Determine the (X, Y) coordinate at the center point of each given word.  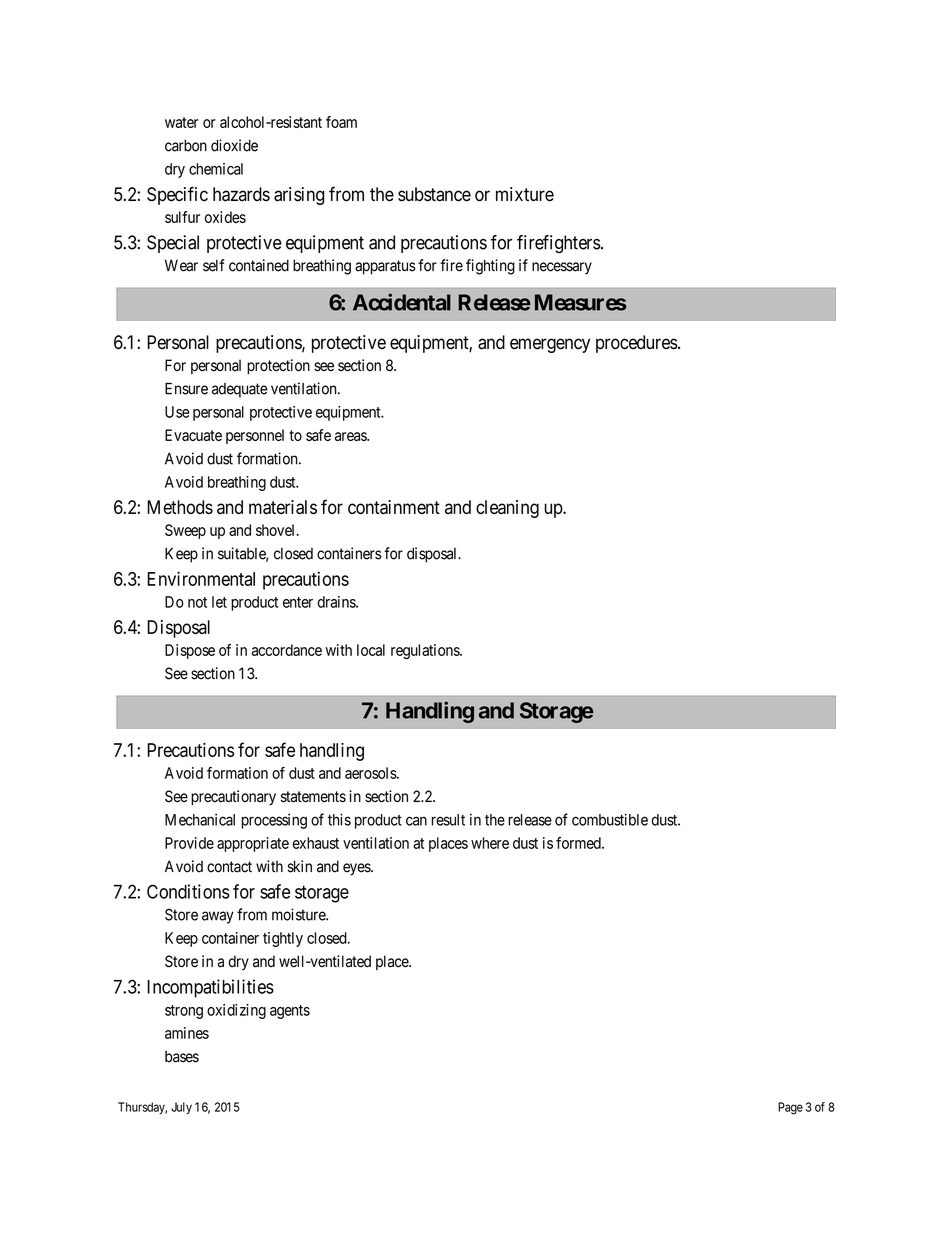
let (219, 602)
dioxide (234, 145)
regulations (426, 651)
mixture (525, 194)
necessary (562, 268)
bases (182, 1056)
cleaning (507, 509)
